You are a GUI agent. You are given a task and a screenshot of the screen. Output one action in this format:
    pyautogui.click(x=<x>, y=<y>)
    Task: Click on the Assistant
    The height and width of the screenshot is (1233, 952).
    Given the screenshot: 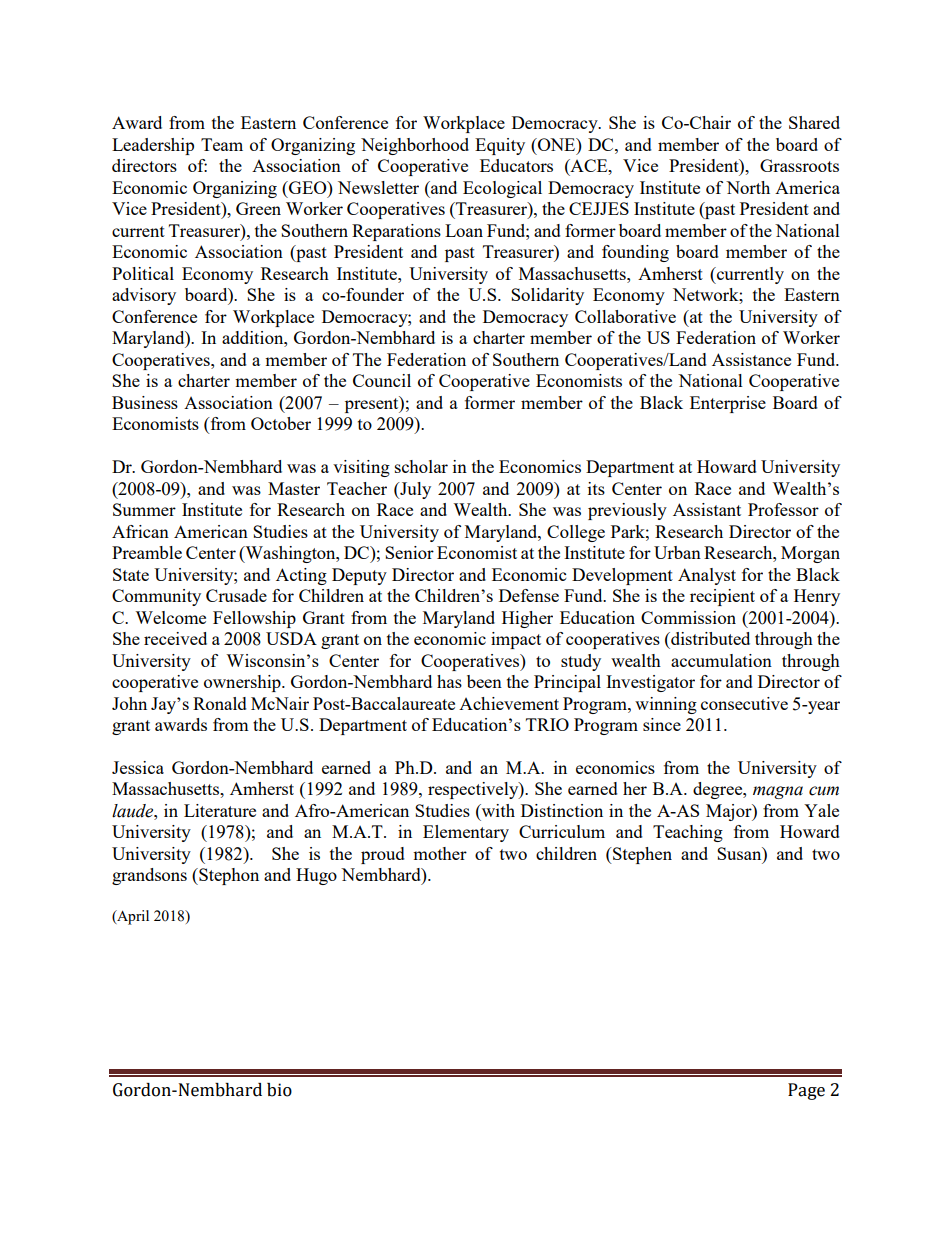 What is the action you would take?
    pyautogui.click(x=707, y=509)
